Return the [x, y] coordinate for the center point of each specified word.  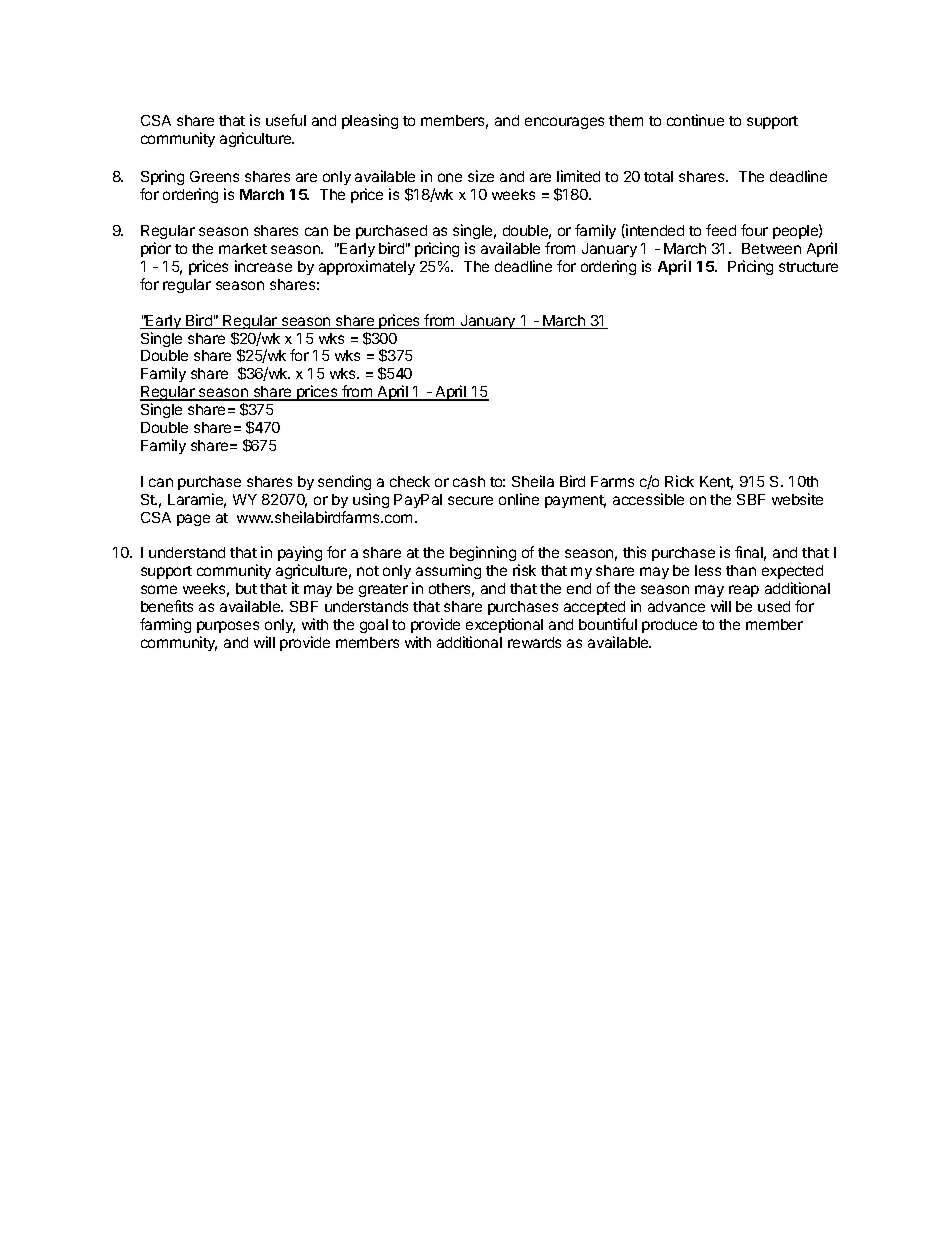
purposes [228, 627]
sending [344, 482]
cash [469, 481]
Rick [679, 481]
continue [695, 120]
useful [286, 120]
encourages [564, 123]
